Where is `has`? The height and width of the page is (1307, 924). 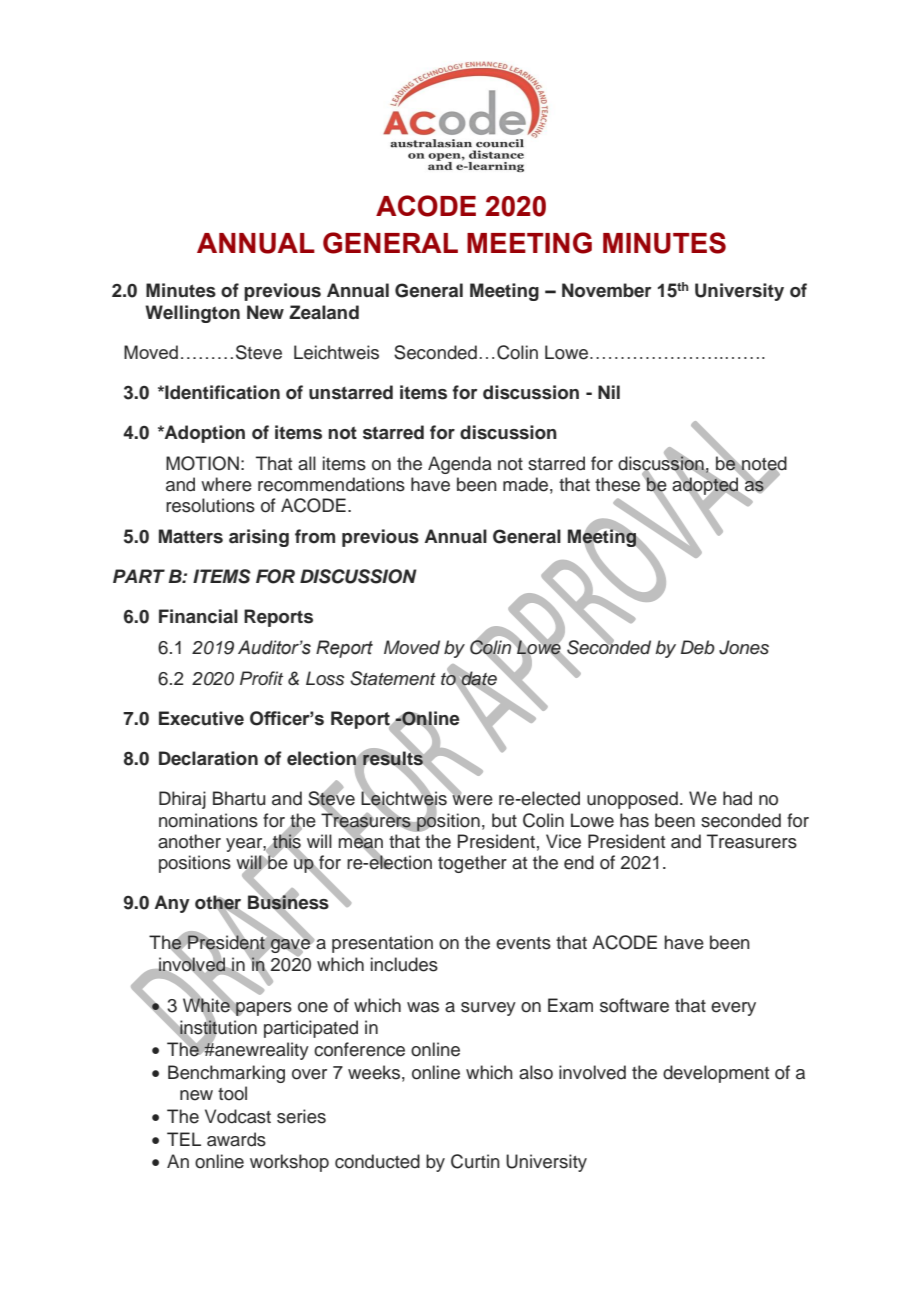 has is located at coordinates (634, 820).
